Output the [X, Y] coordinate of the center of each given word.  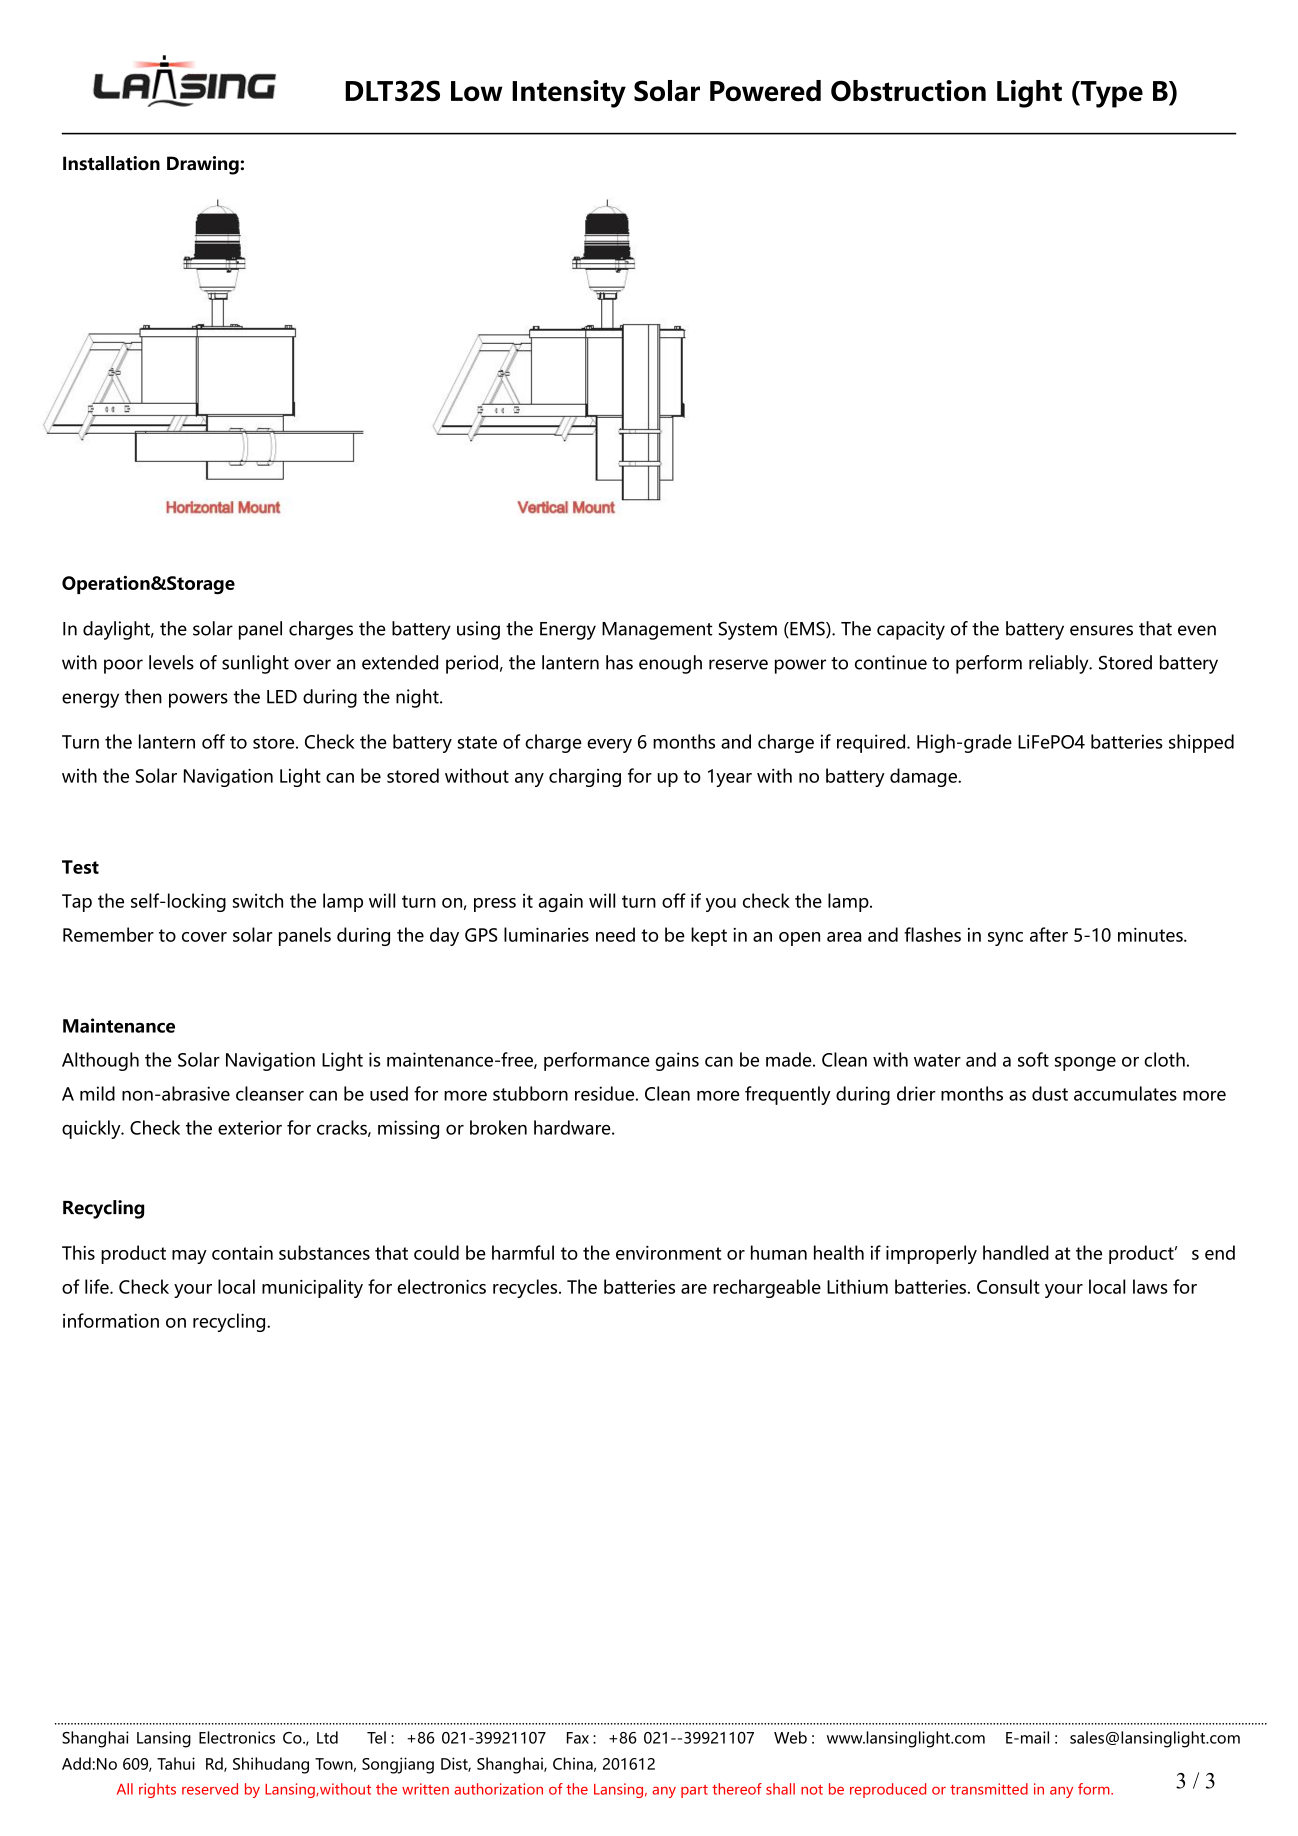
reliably [1060, 664]
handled [1016, 1252]
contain [242, 1252]
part [694, 1791]
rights [157, 1790]
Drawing [204, 165]
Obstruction [908, 91]
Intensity [569, 94]
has [619, 662]
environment [668, 1253]
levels [171, 662]
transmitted [989, 1789]
